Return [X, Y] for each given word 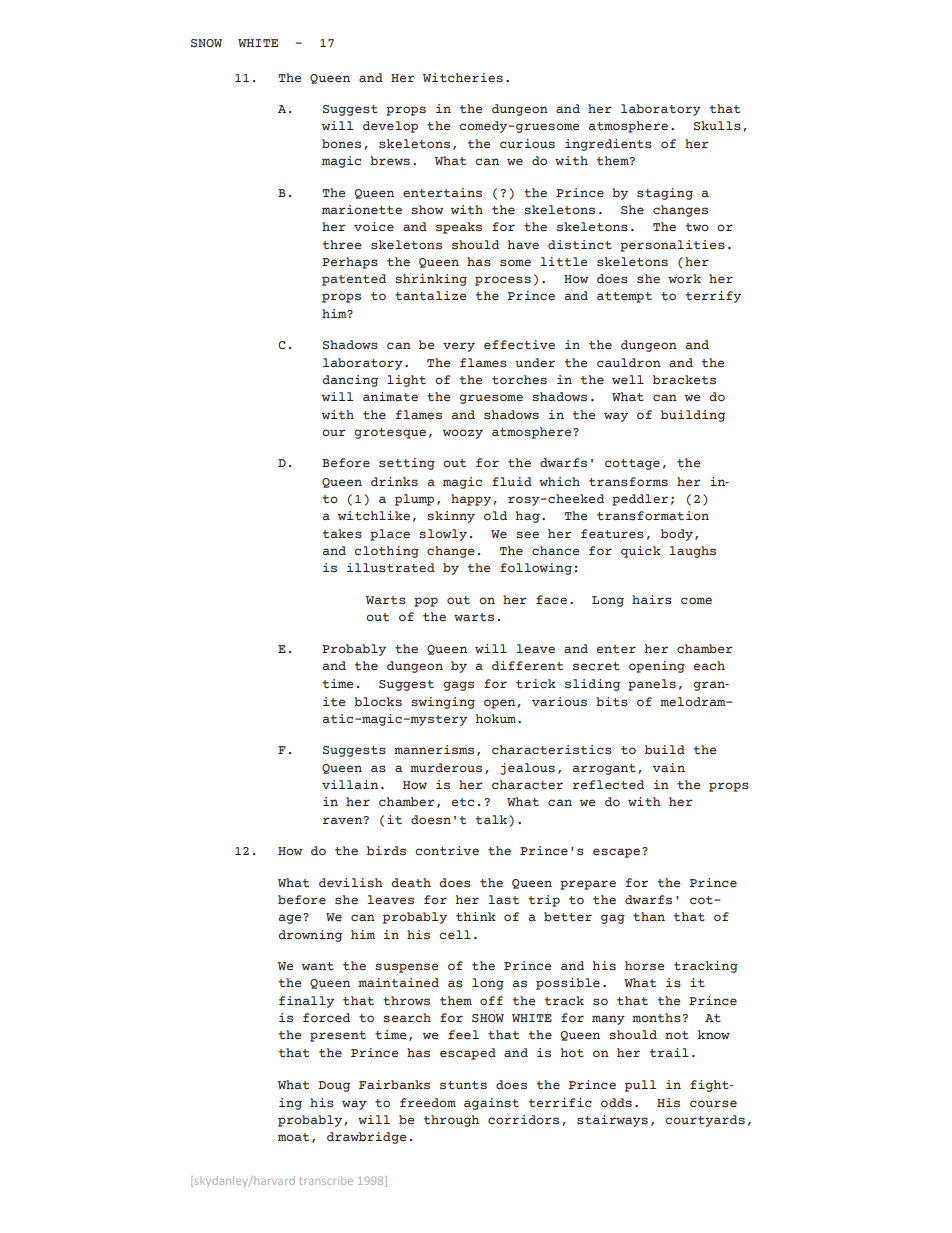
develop [390, 127]
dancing [350, 381]
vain [669, 767]
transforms [628, 481]
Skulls [717, 125]
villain [350, 784]
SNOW [206, 43]
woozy [463, 434]
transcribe [326, 1180]
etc [463, 802]
